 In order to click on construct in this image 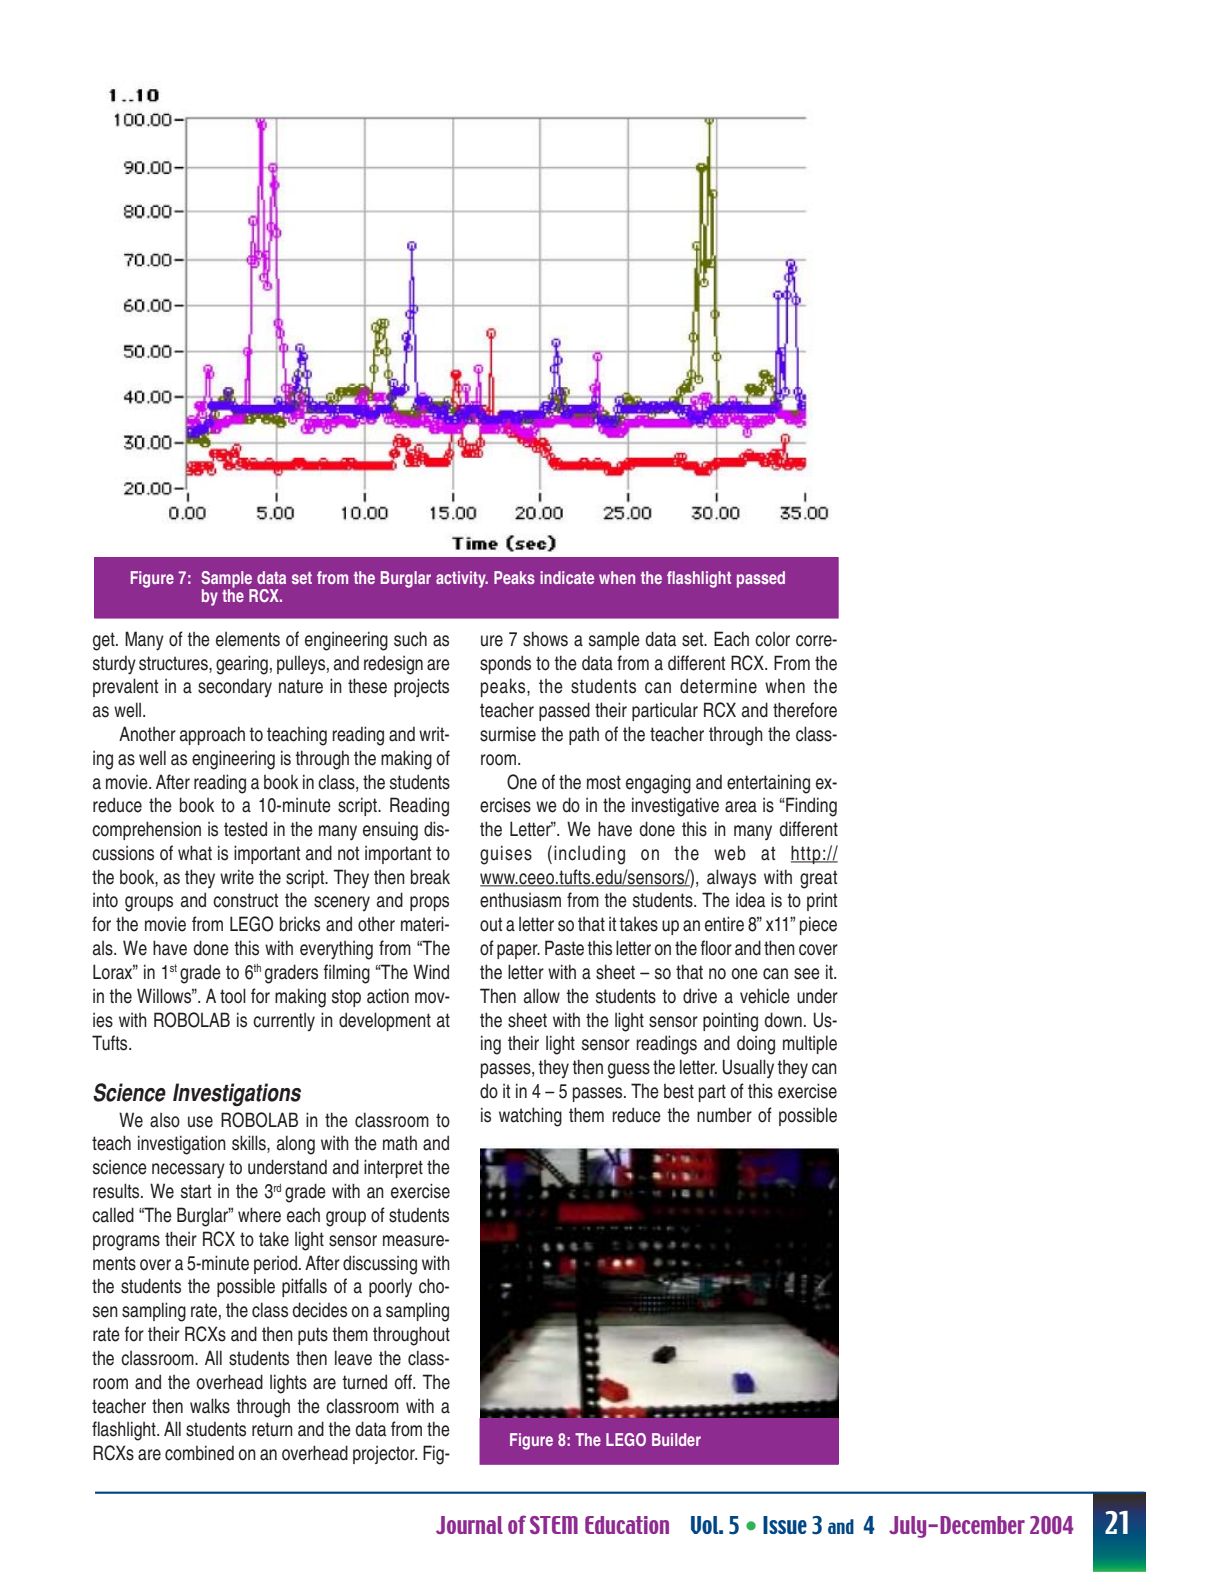, I will do `click(245, 900)`.
